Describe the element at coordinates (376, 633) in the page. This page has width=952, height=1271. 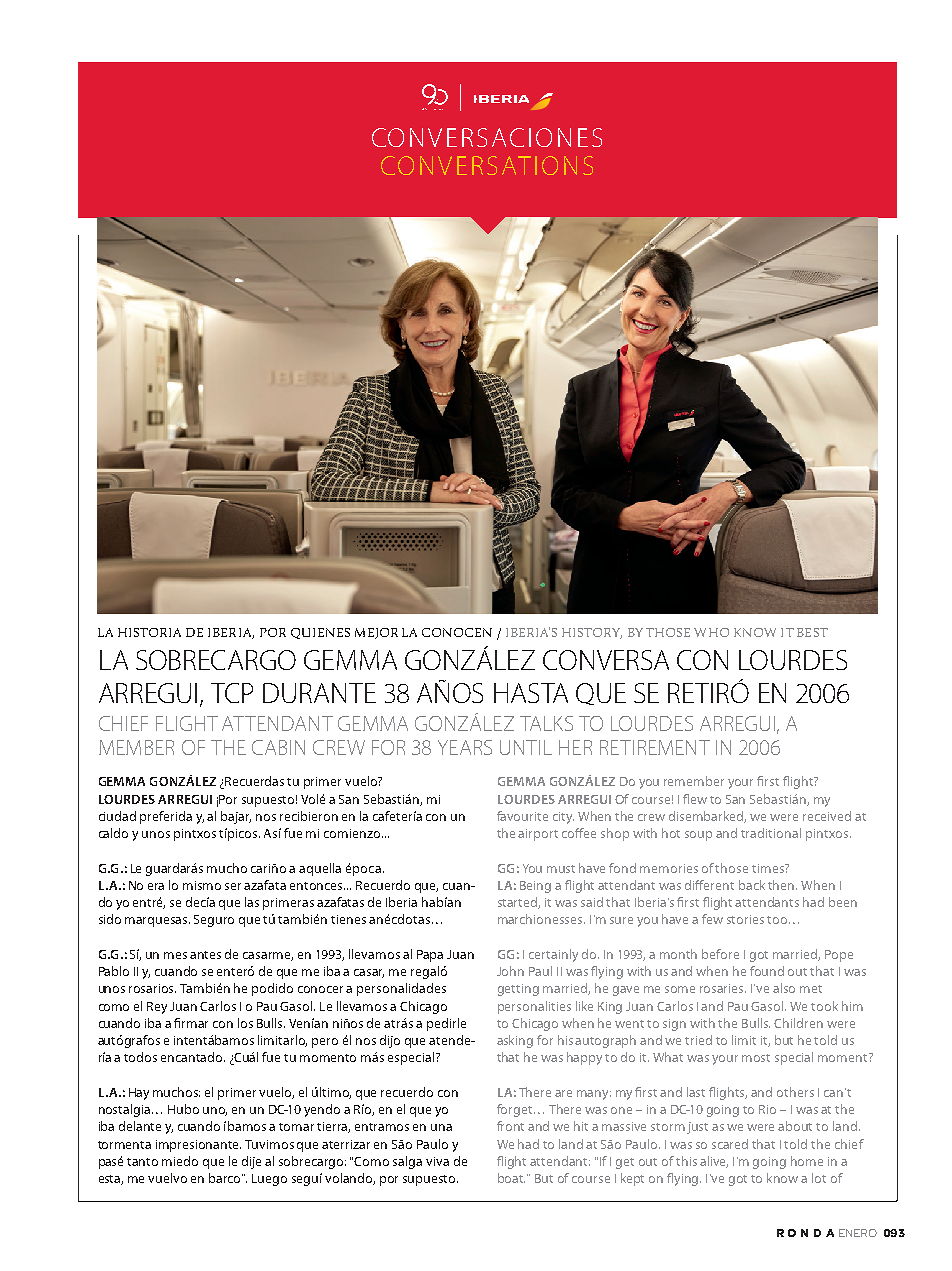
I see `MEJOR` at that location.
